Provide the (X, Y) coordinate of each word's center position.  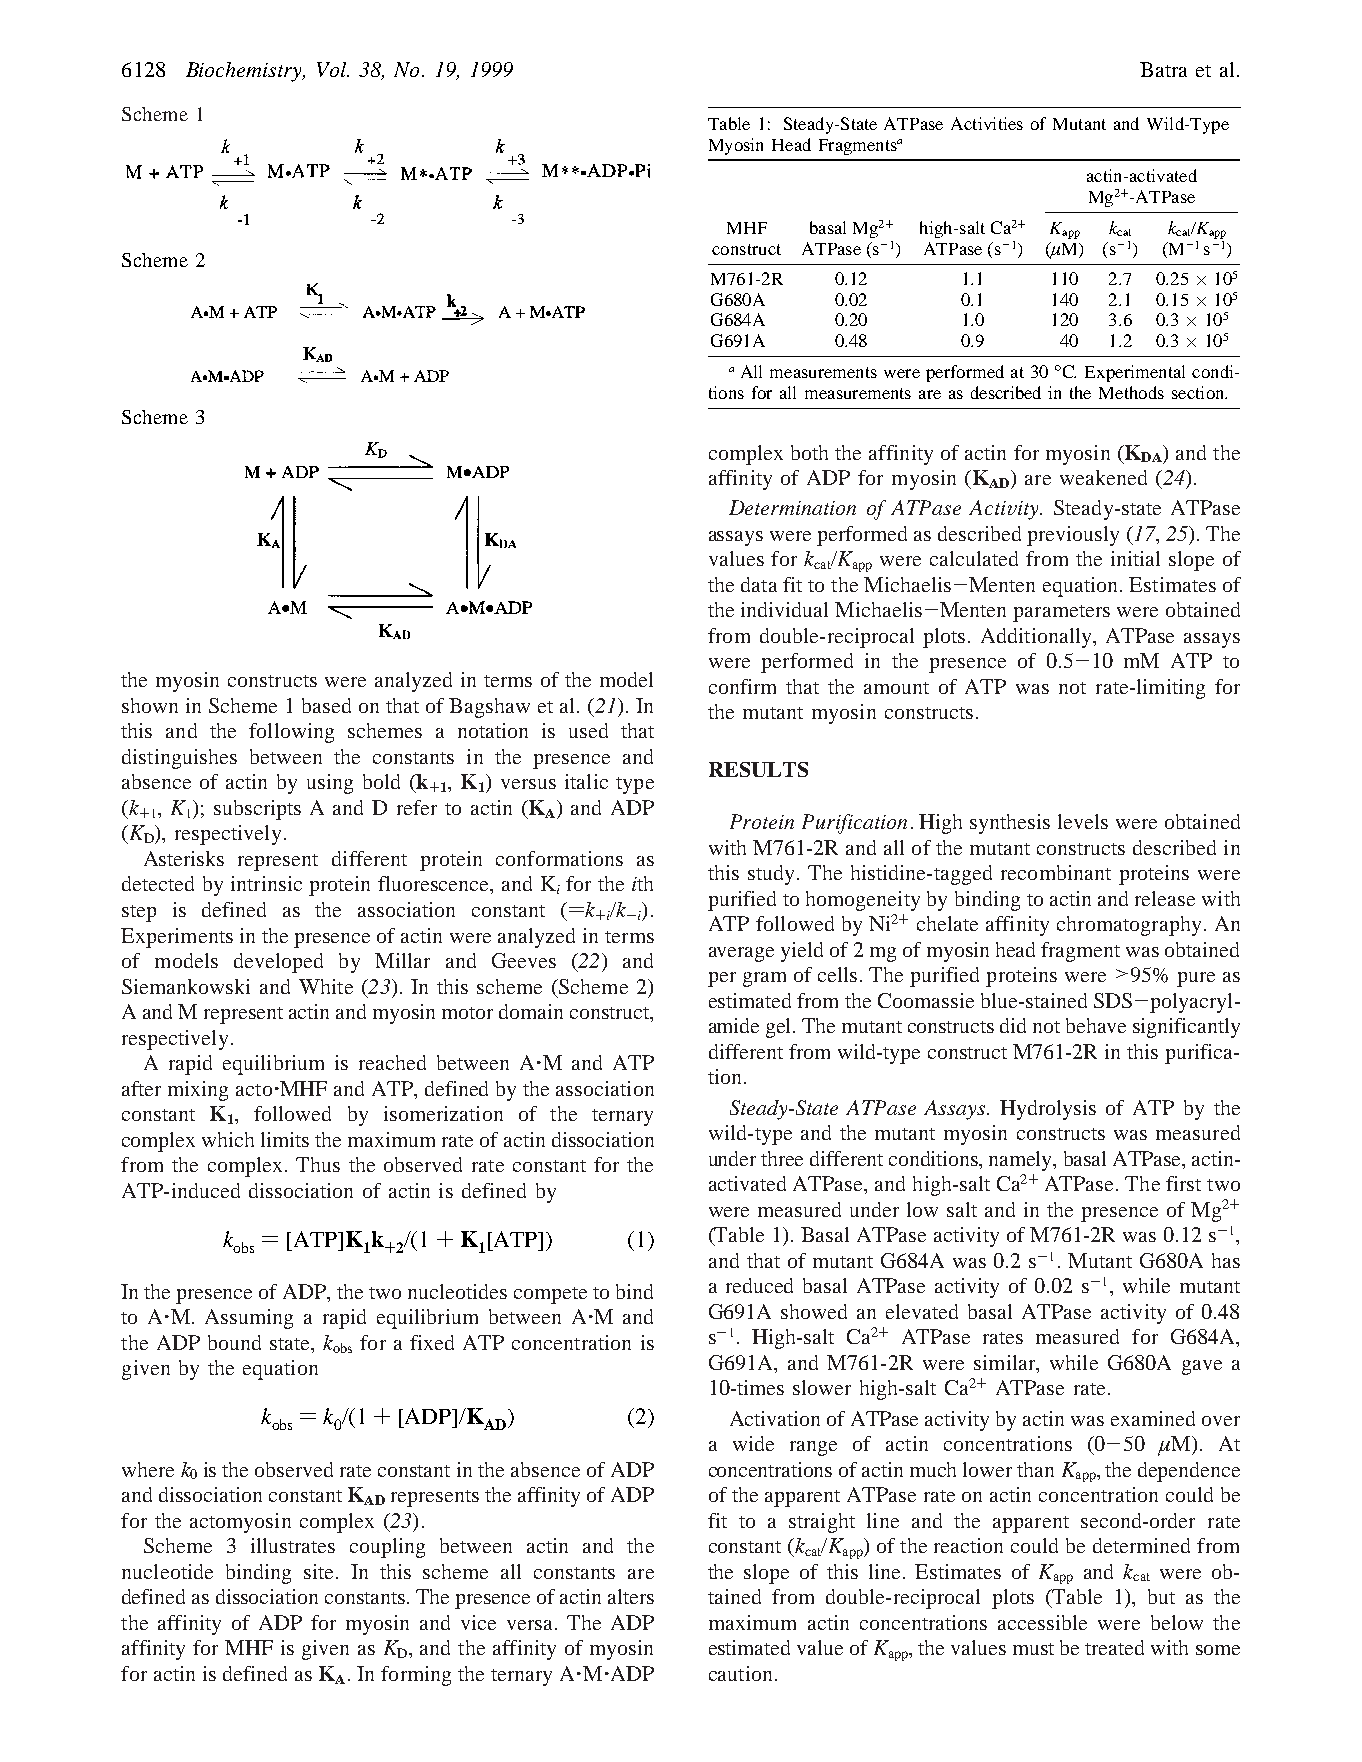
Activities (987, 123)
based (326, 705)
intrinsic (266, 883)
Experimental (1135, 373)
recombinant (1056, 872)
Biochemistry (245, 72)
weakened (1103, 477)
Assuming (249, 1319)
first (1183, 1183)
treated (1114, 1647)
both (809, 452)
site (318, 1571)
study (771, 875)
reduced (759, 1285)
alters (631, 1596)
